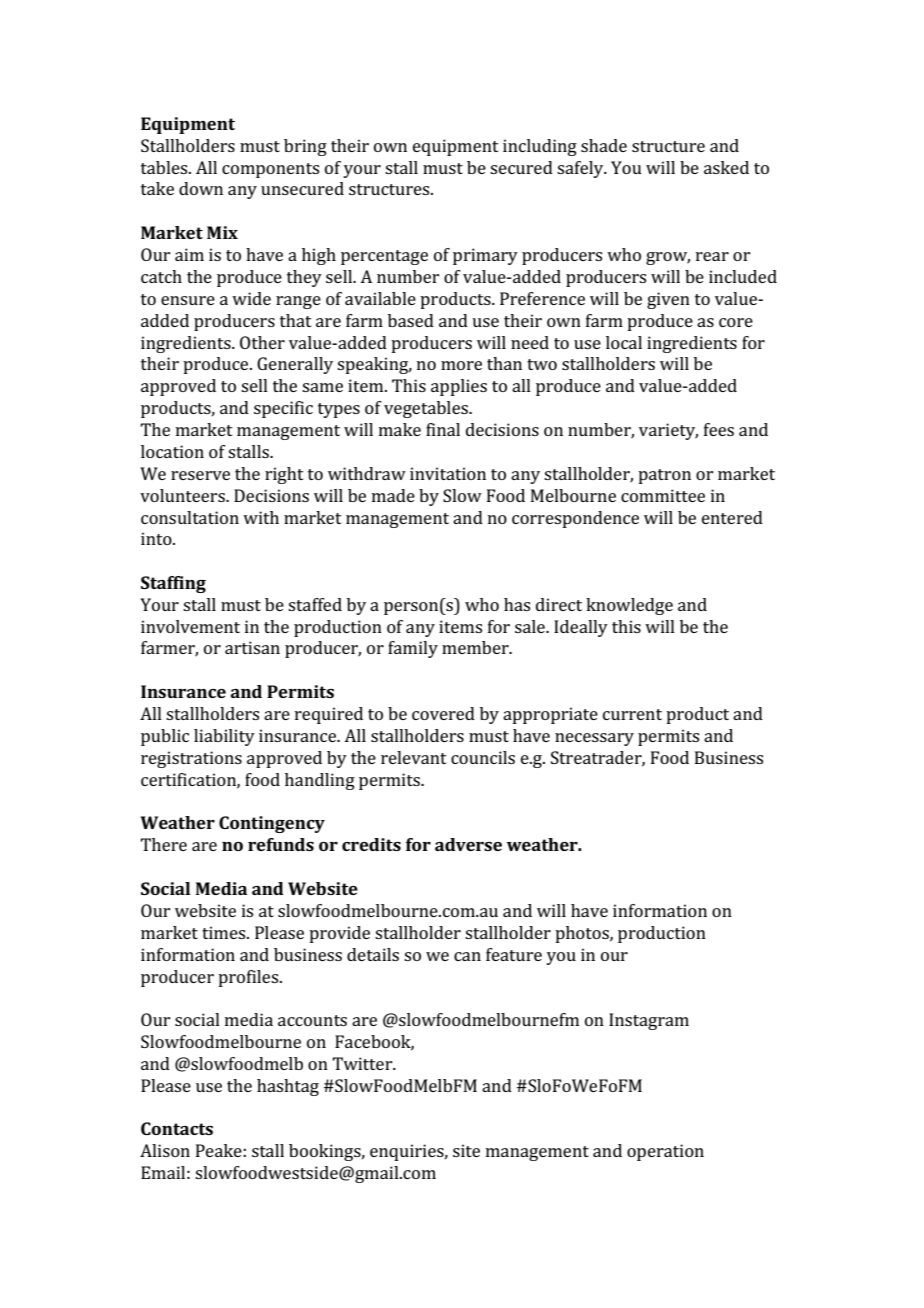 This document has height=1308, width=924. I want to click on Contingency, so click(272, 824).
